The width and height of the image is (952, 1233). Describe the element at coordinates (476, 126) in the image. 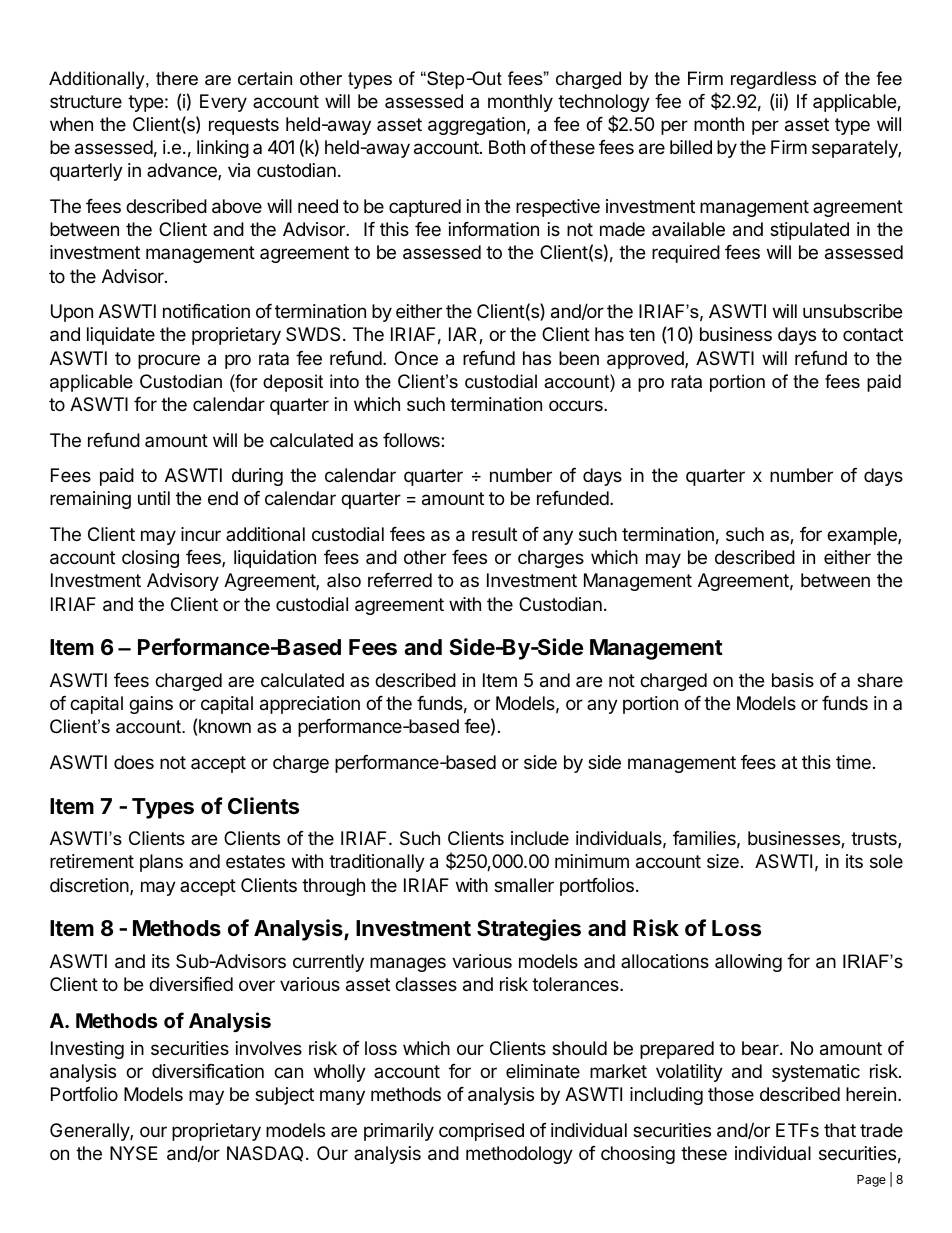

I see `aggregation` at that location.
